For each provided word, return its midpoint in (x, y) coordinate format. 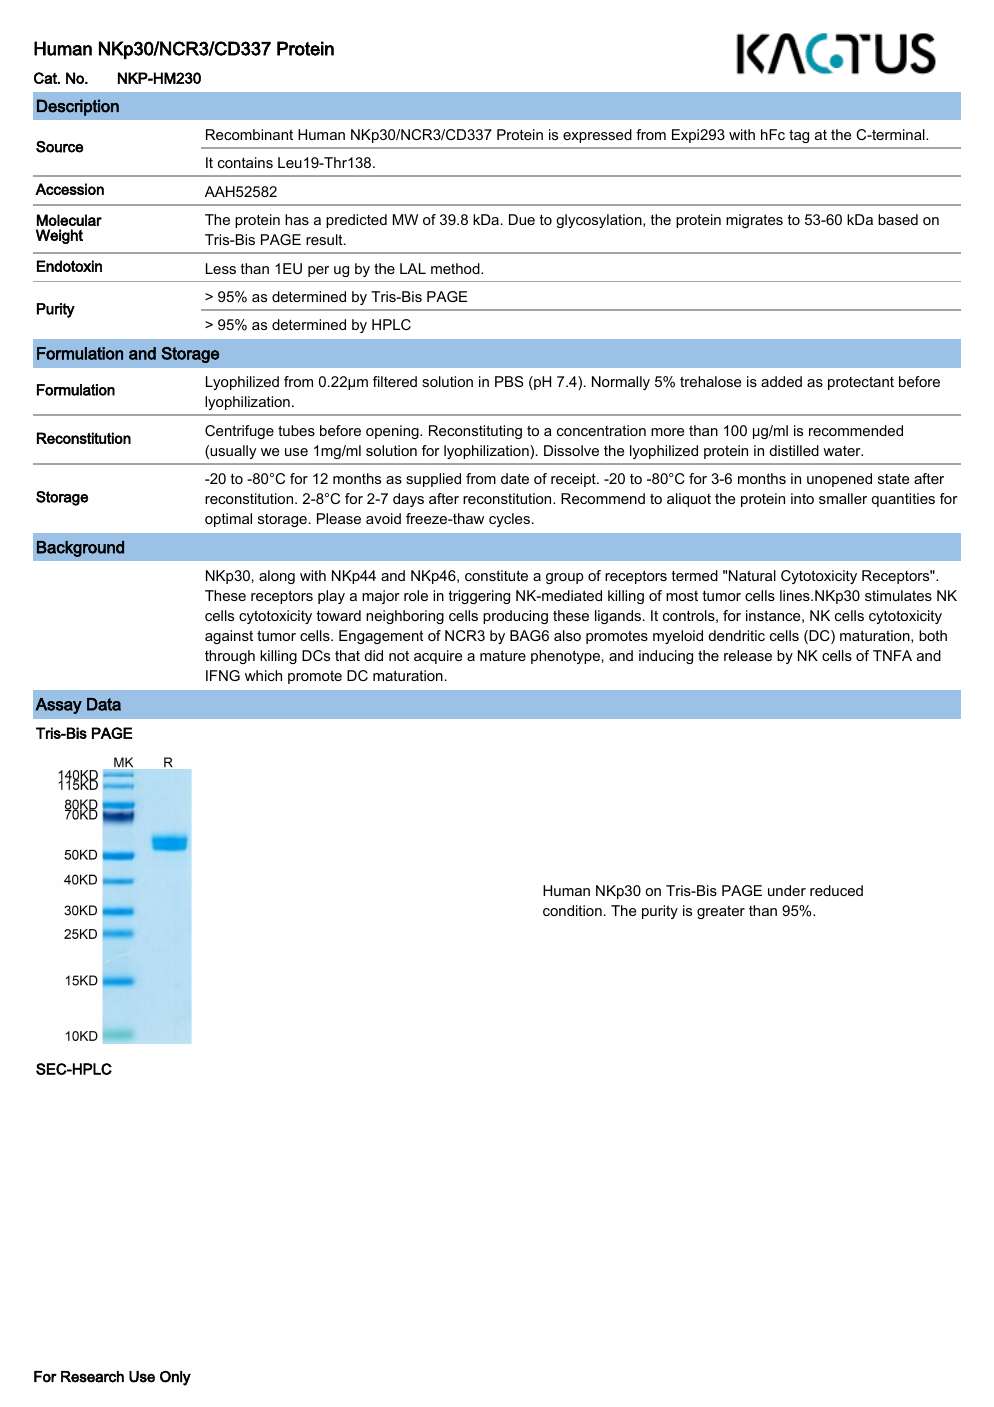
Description (78, 107)
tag (799, 136)
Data (104, 704)
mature (503, 655)
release (748, 655)
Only (175, 1378)
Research (92, 1377)
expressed (597, 136)
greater (721, 912)
